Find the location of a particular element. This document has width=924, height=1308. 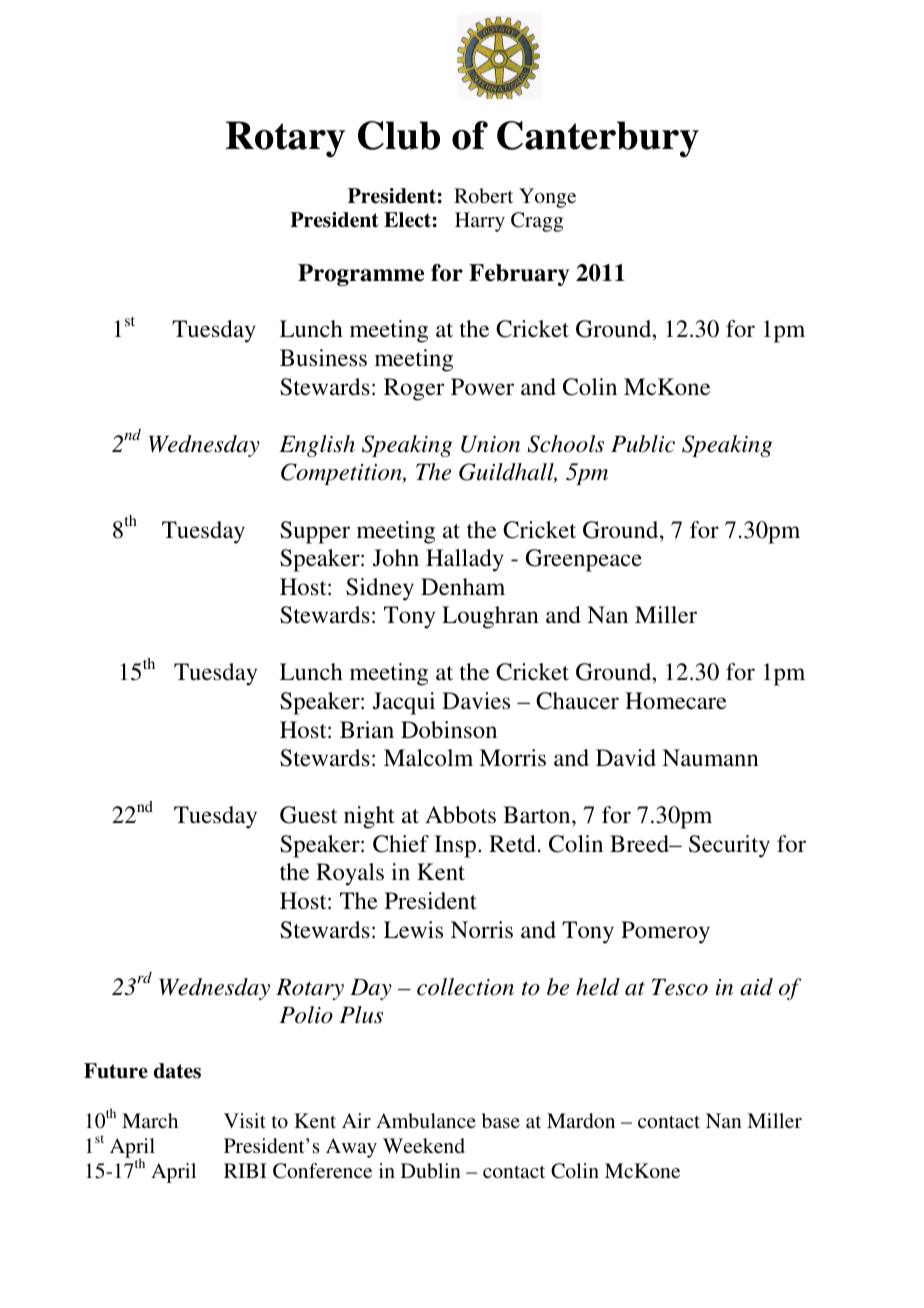

Robert is located at coordinates (483, 195).
